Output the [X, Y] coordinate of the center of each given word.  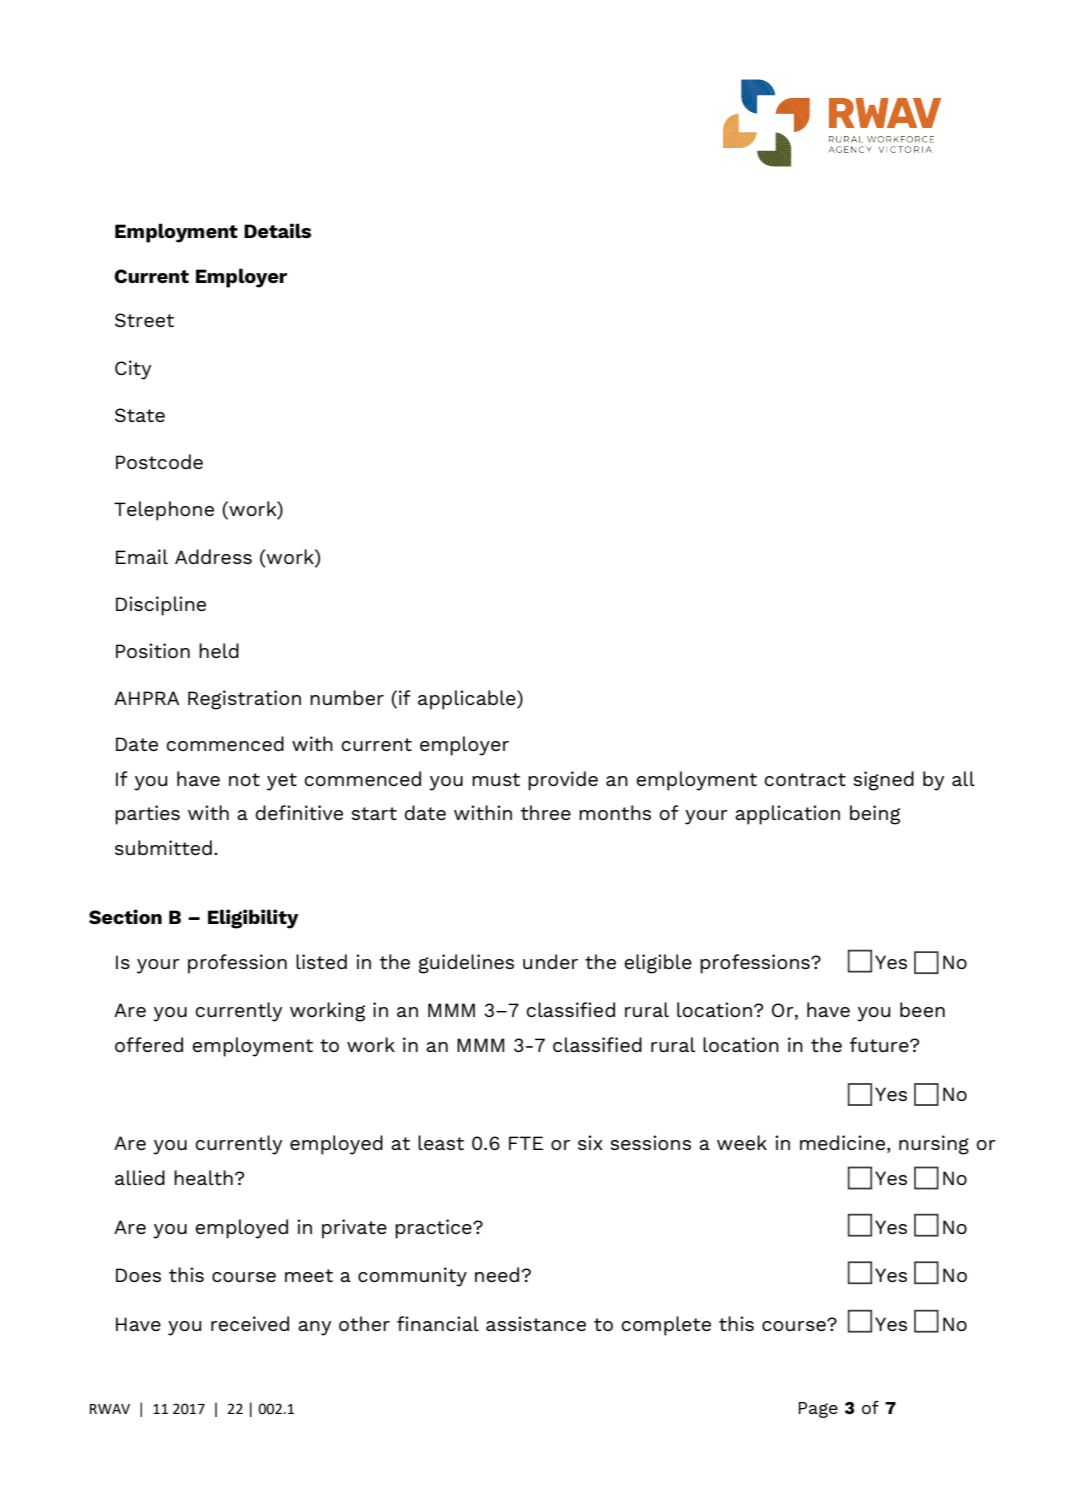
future [880, 1044]
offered [149, 1044]
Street [144, 320]
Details [277, 230]
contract [805, 779]
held [219, 650]
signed [884, 781]
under [550, 961]
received [250, 1323]
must [496, 779]
